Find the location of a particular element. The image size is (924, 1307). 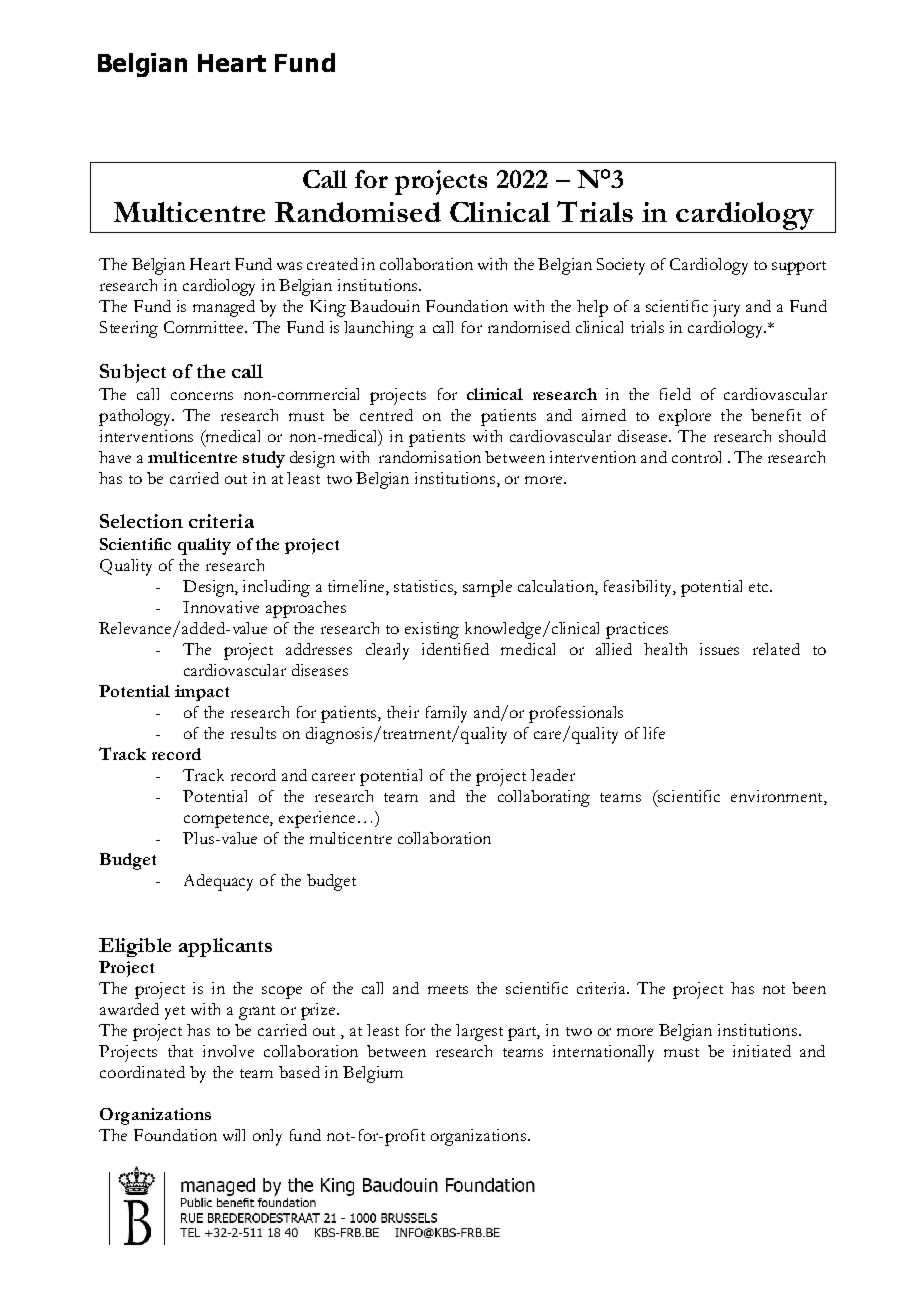

study is located at coordinates (264, 459).
